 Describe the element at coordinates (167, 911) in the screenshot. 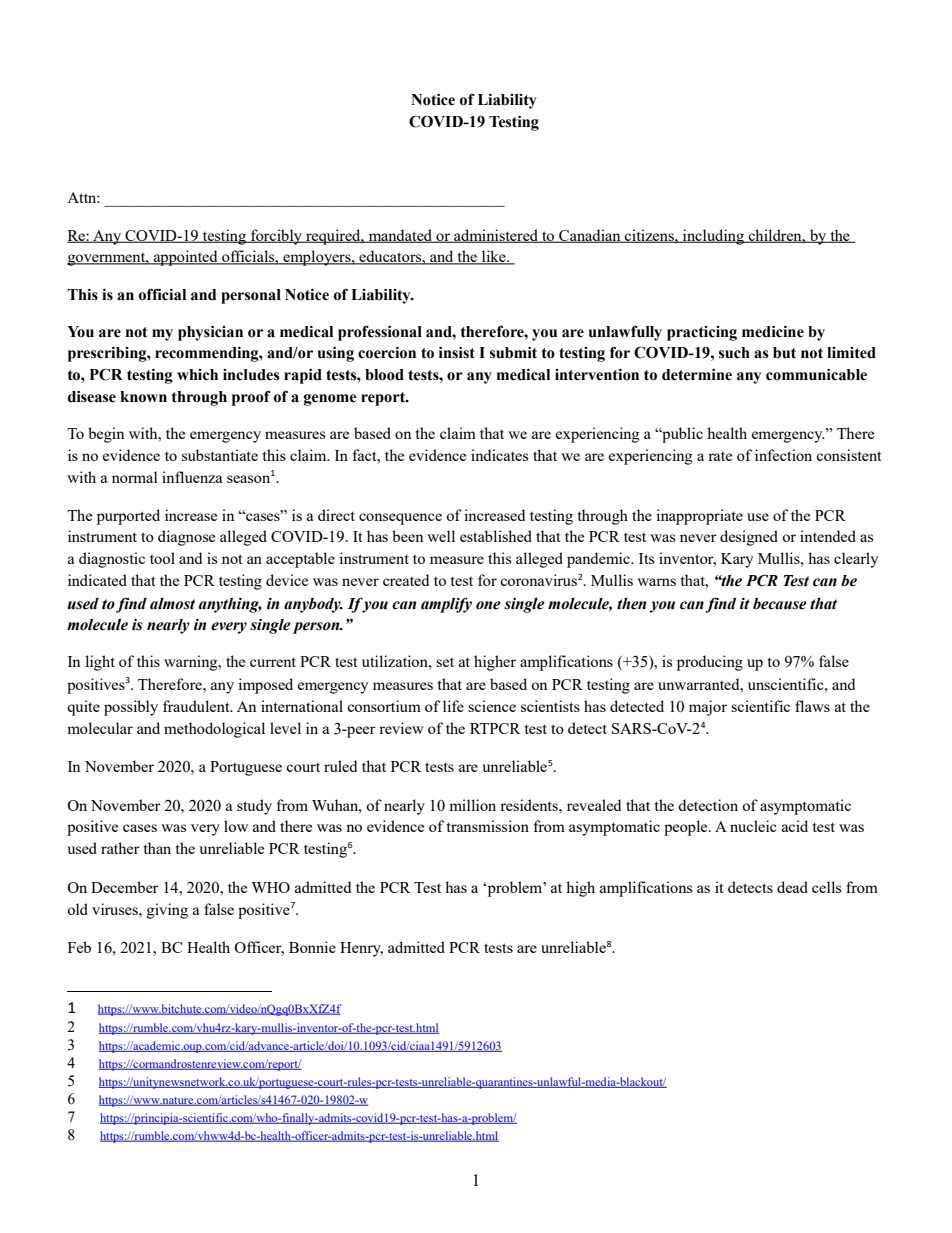

I see `giving` at that location.
